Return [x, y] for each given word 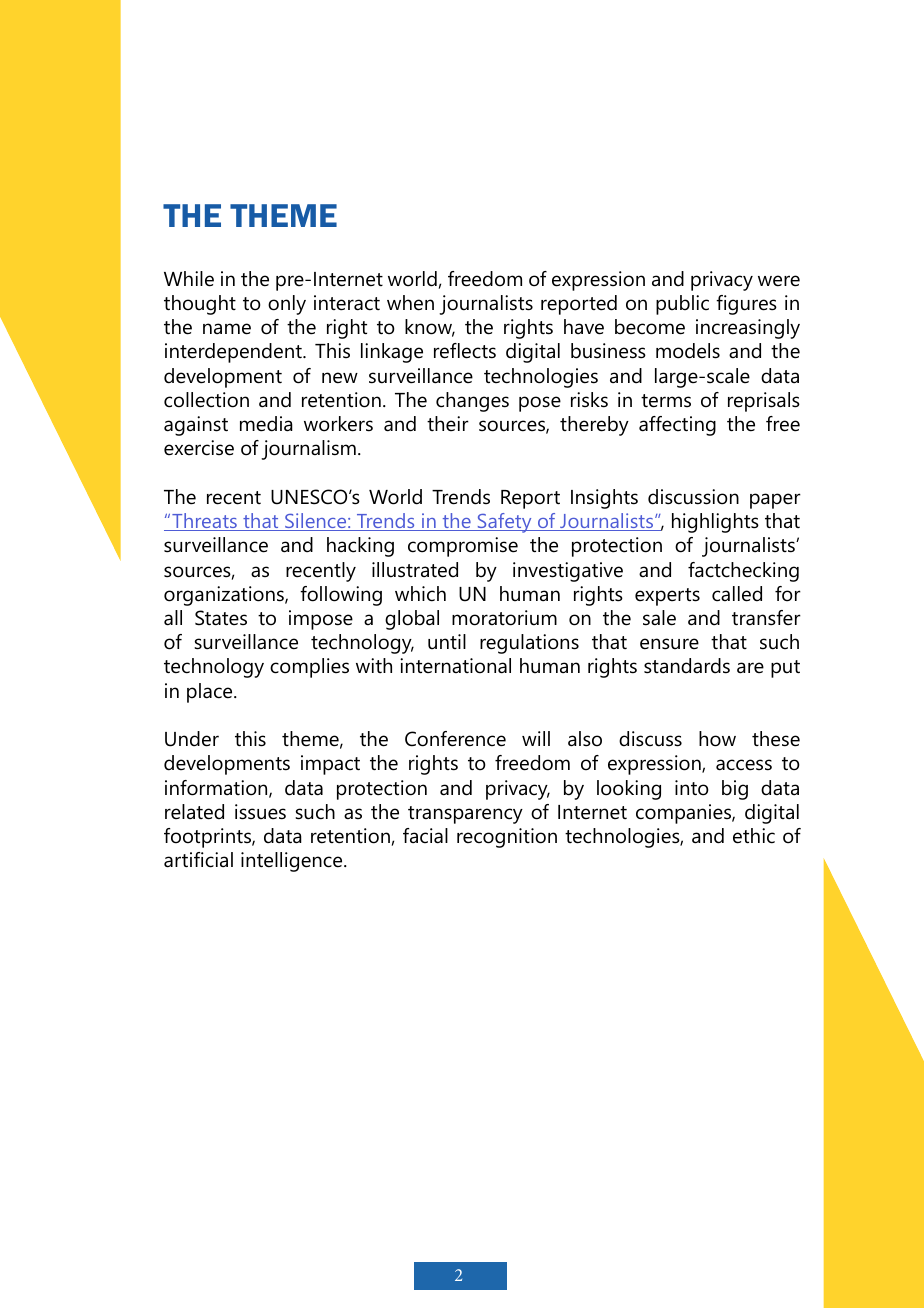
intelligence [293, 862]
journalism [308, 450]
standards [687, 666]
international [455, 666]
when [410, 303]
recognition [507, 838]
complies [309, 668]
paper [775, 501]
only [287, 305]
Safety [504, 523]
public [682, 305]
